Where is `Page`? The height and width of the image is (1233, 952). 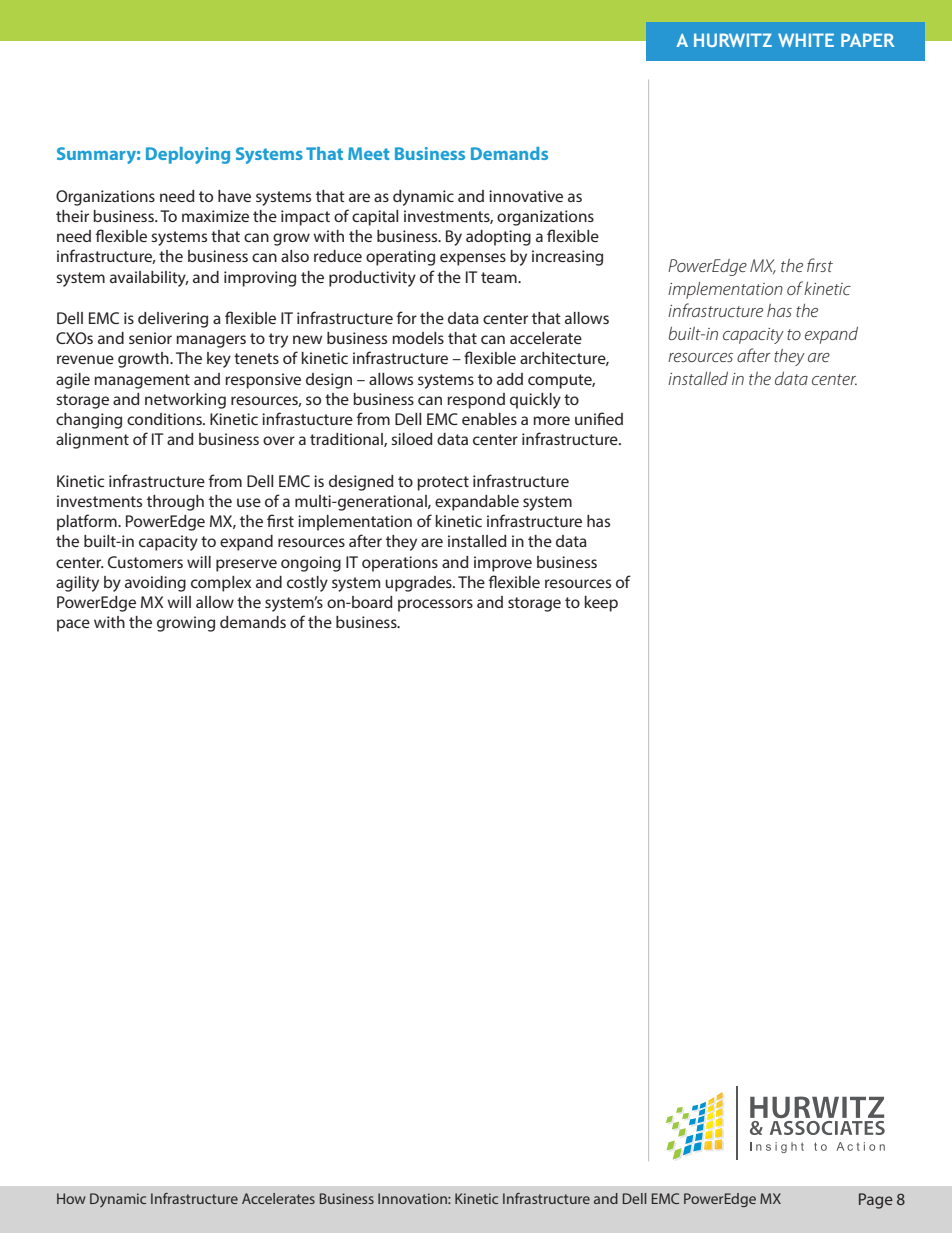 Page is located at coordinates (876, 1201).
